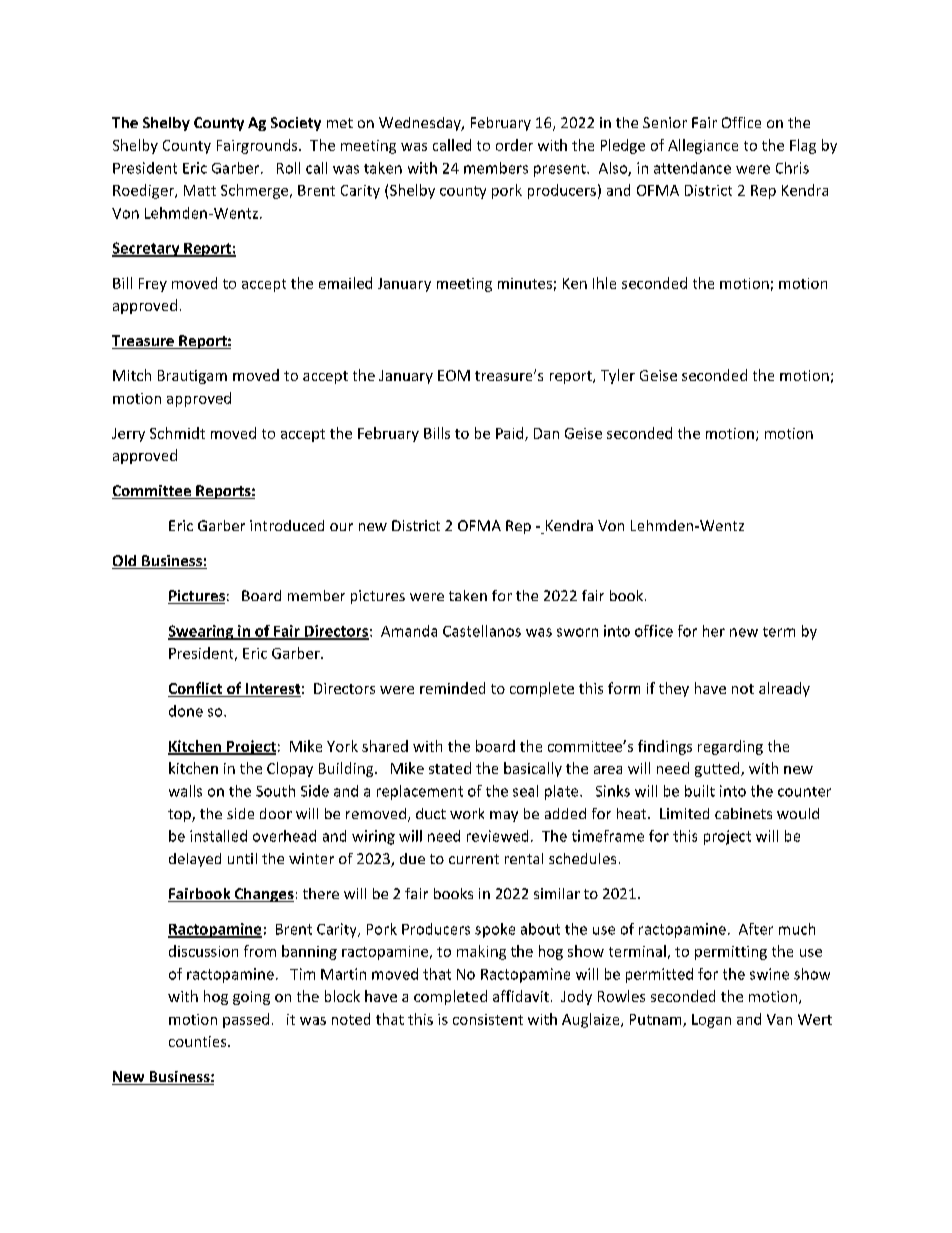 The height and width of the page is (1233, 952). What do you see at coordinates (618, 376) in the page?
I see `Tyler` at bounding box center [618, 376].
